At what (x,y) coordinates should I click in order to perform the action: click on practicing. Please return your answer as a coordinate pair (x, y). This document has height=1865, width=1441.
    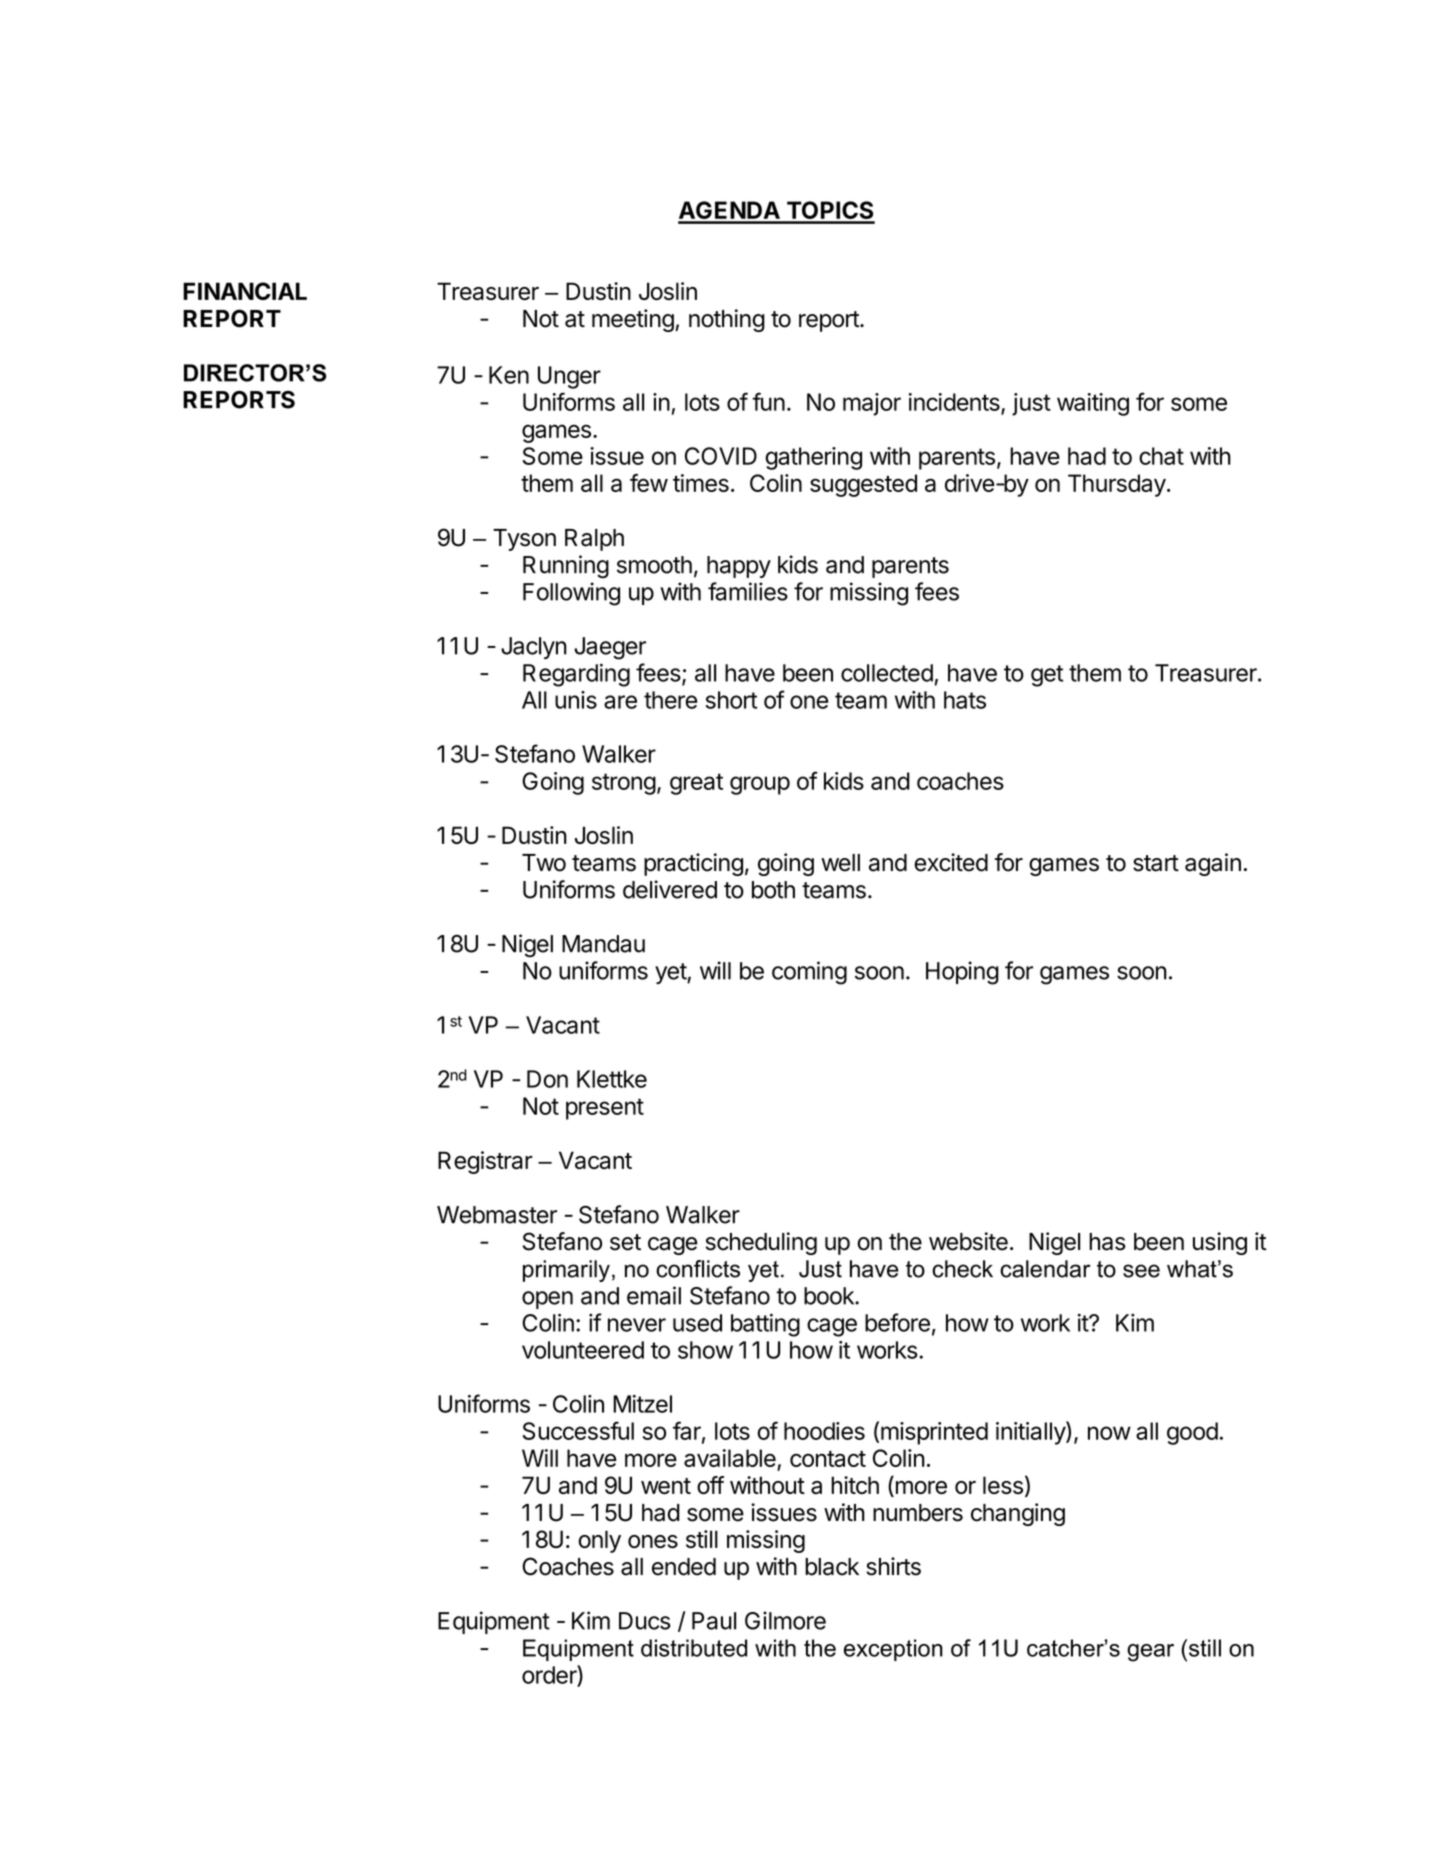
    Looking at the image, I should click on (693, 864).
